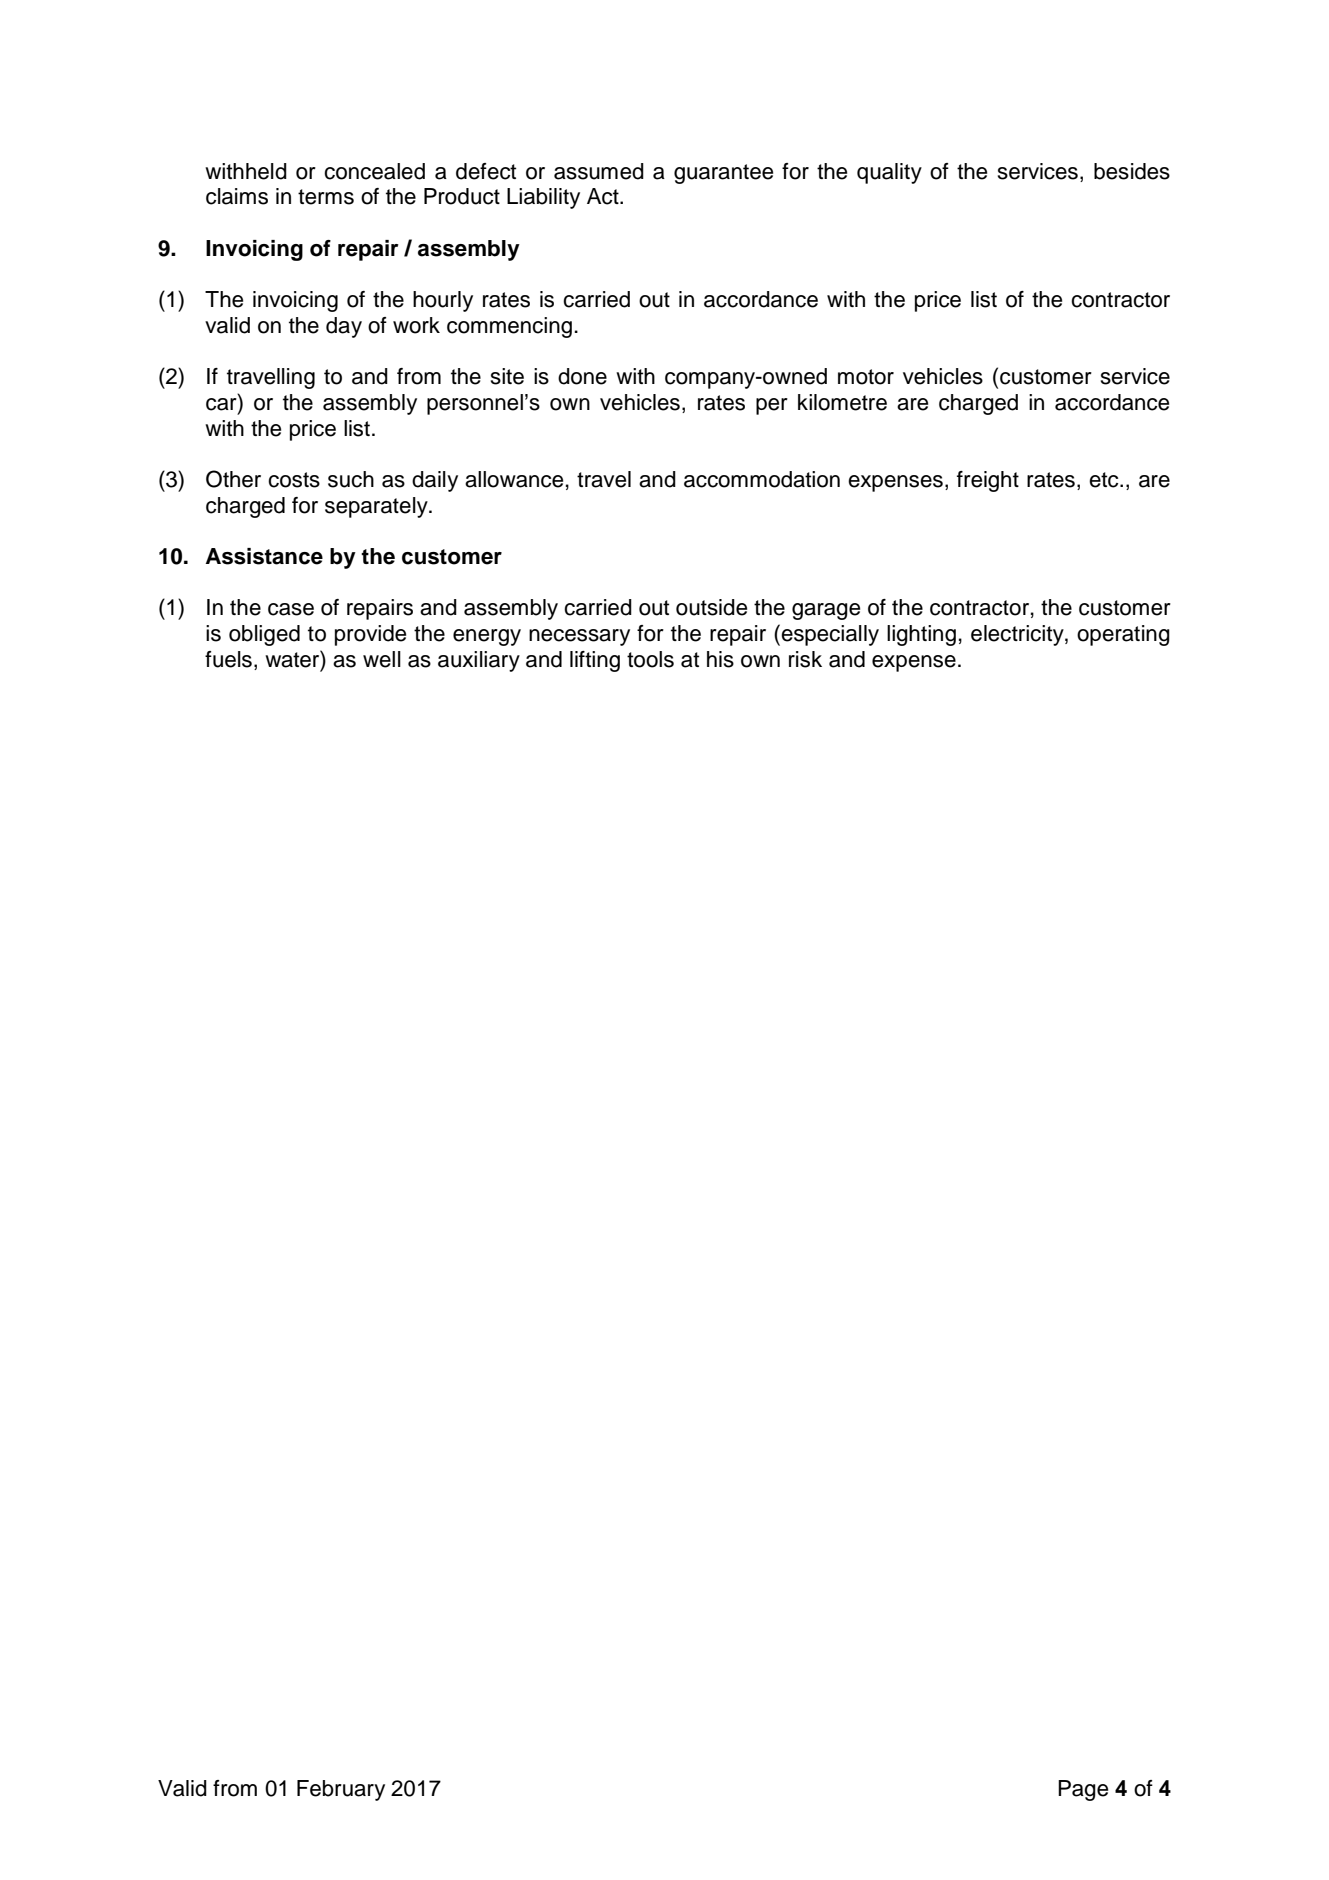  I want to click on risk, so click(805, 659).
